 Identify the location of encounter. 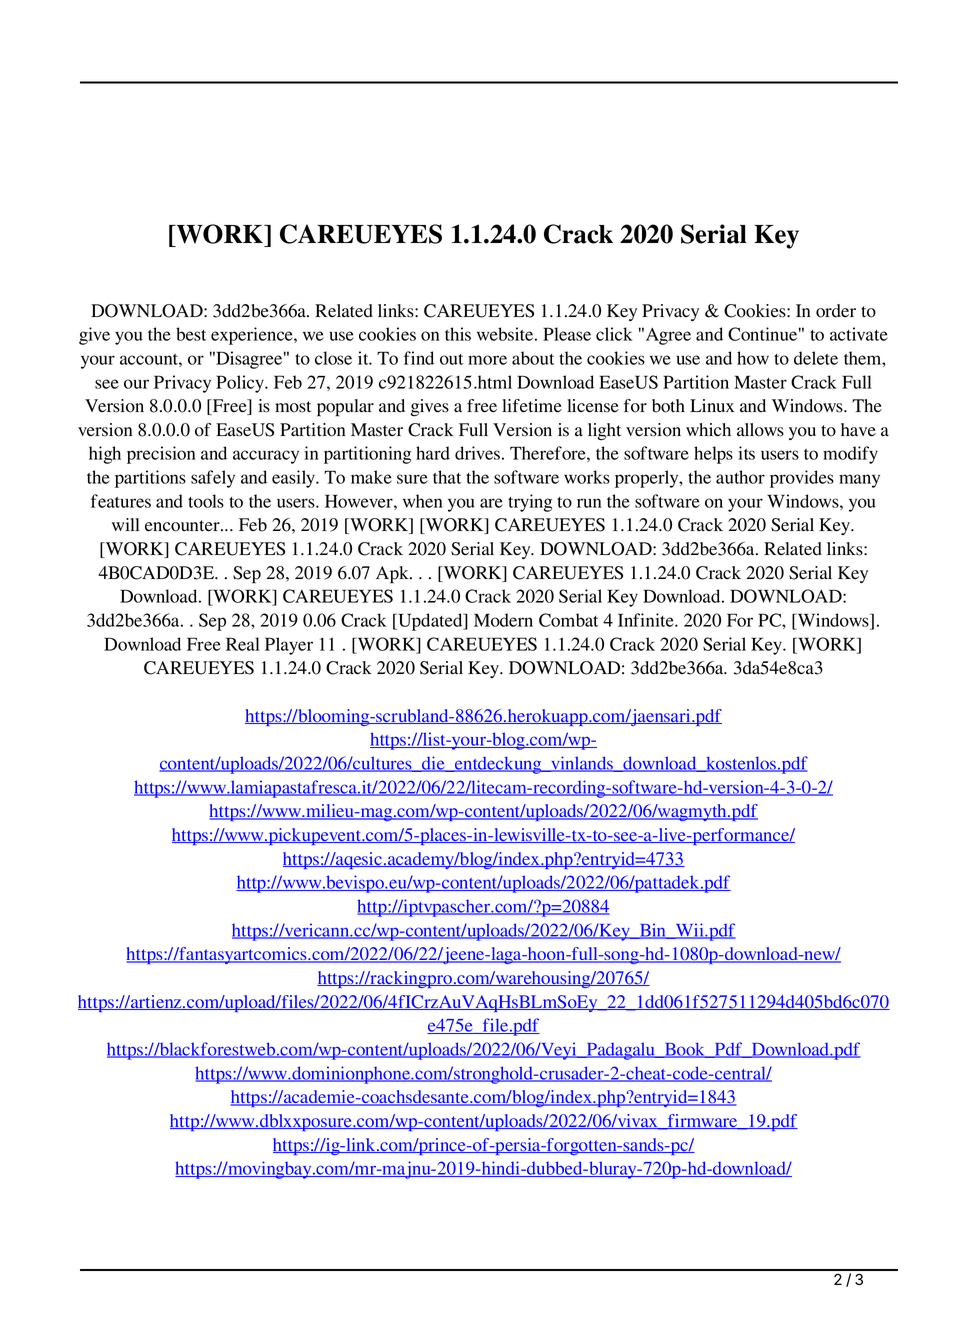
(183, 526).
